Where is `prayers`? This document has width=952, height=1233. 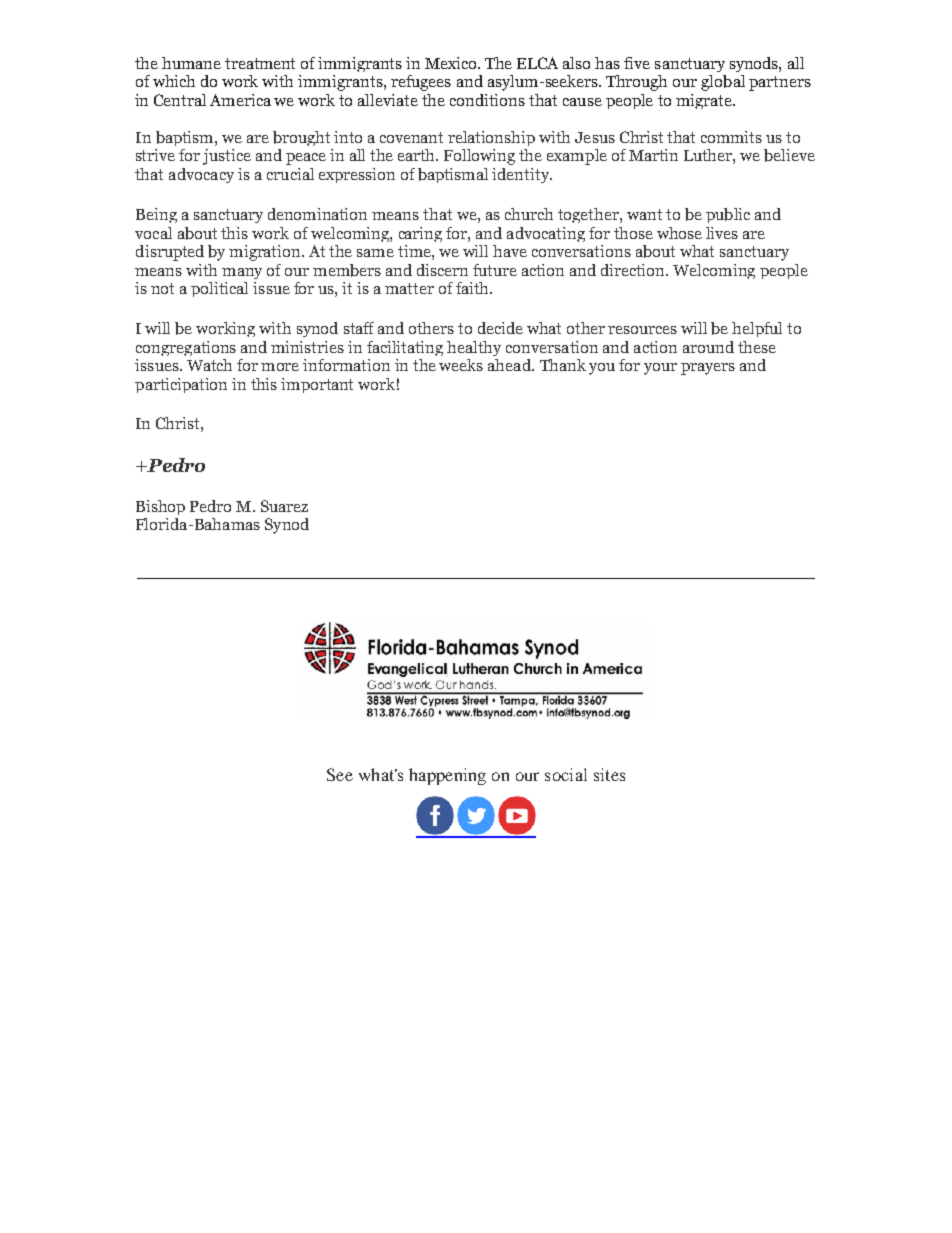 prayers is located at coordinates (708, 369).
